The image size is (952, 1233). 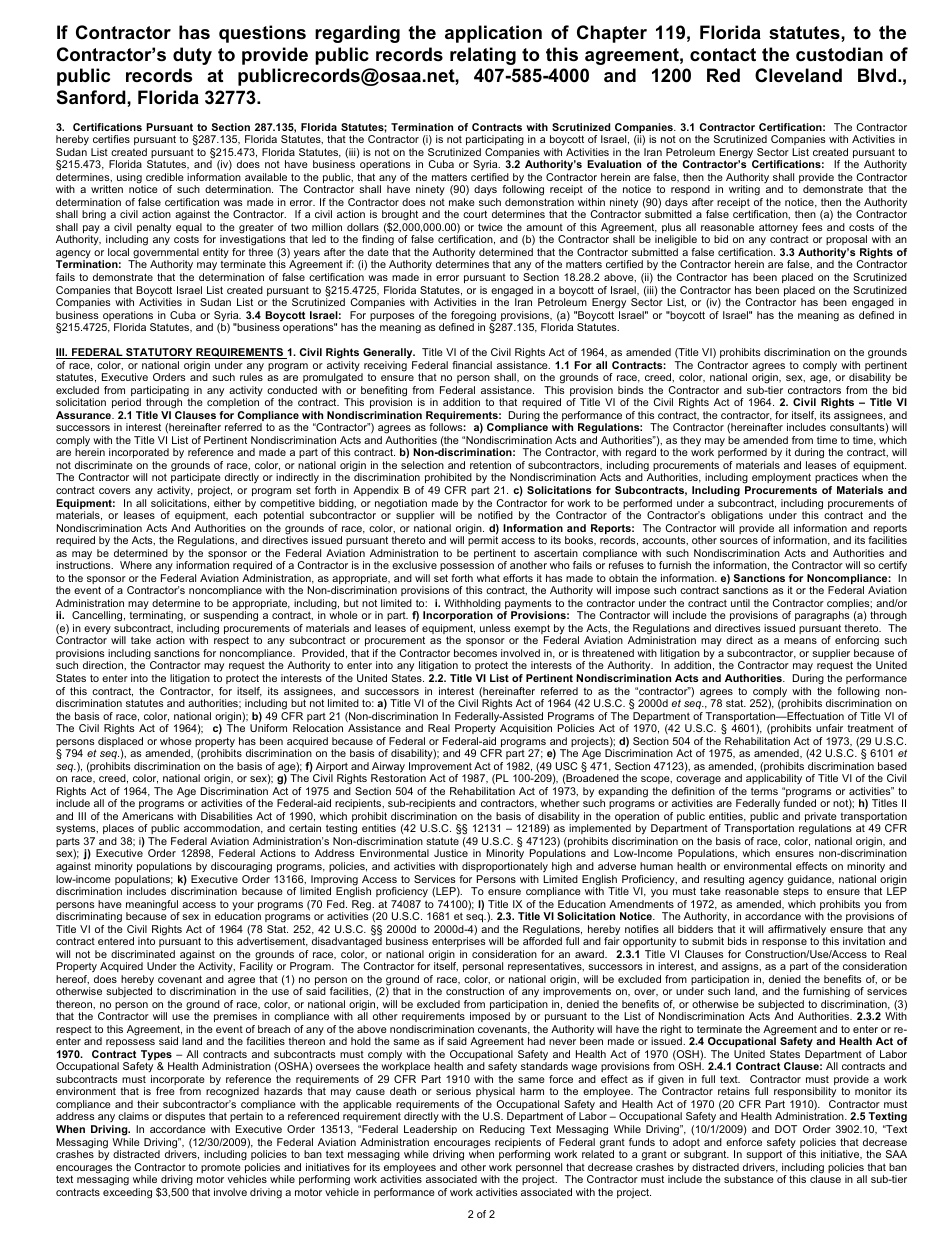 I want to click on custodian, so click(x=839, y=54).
